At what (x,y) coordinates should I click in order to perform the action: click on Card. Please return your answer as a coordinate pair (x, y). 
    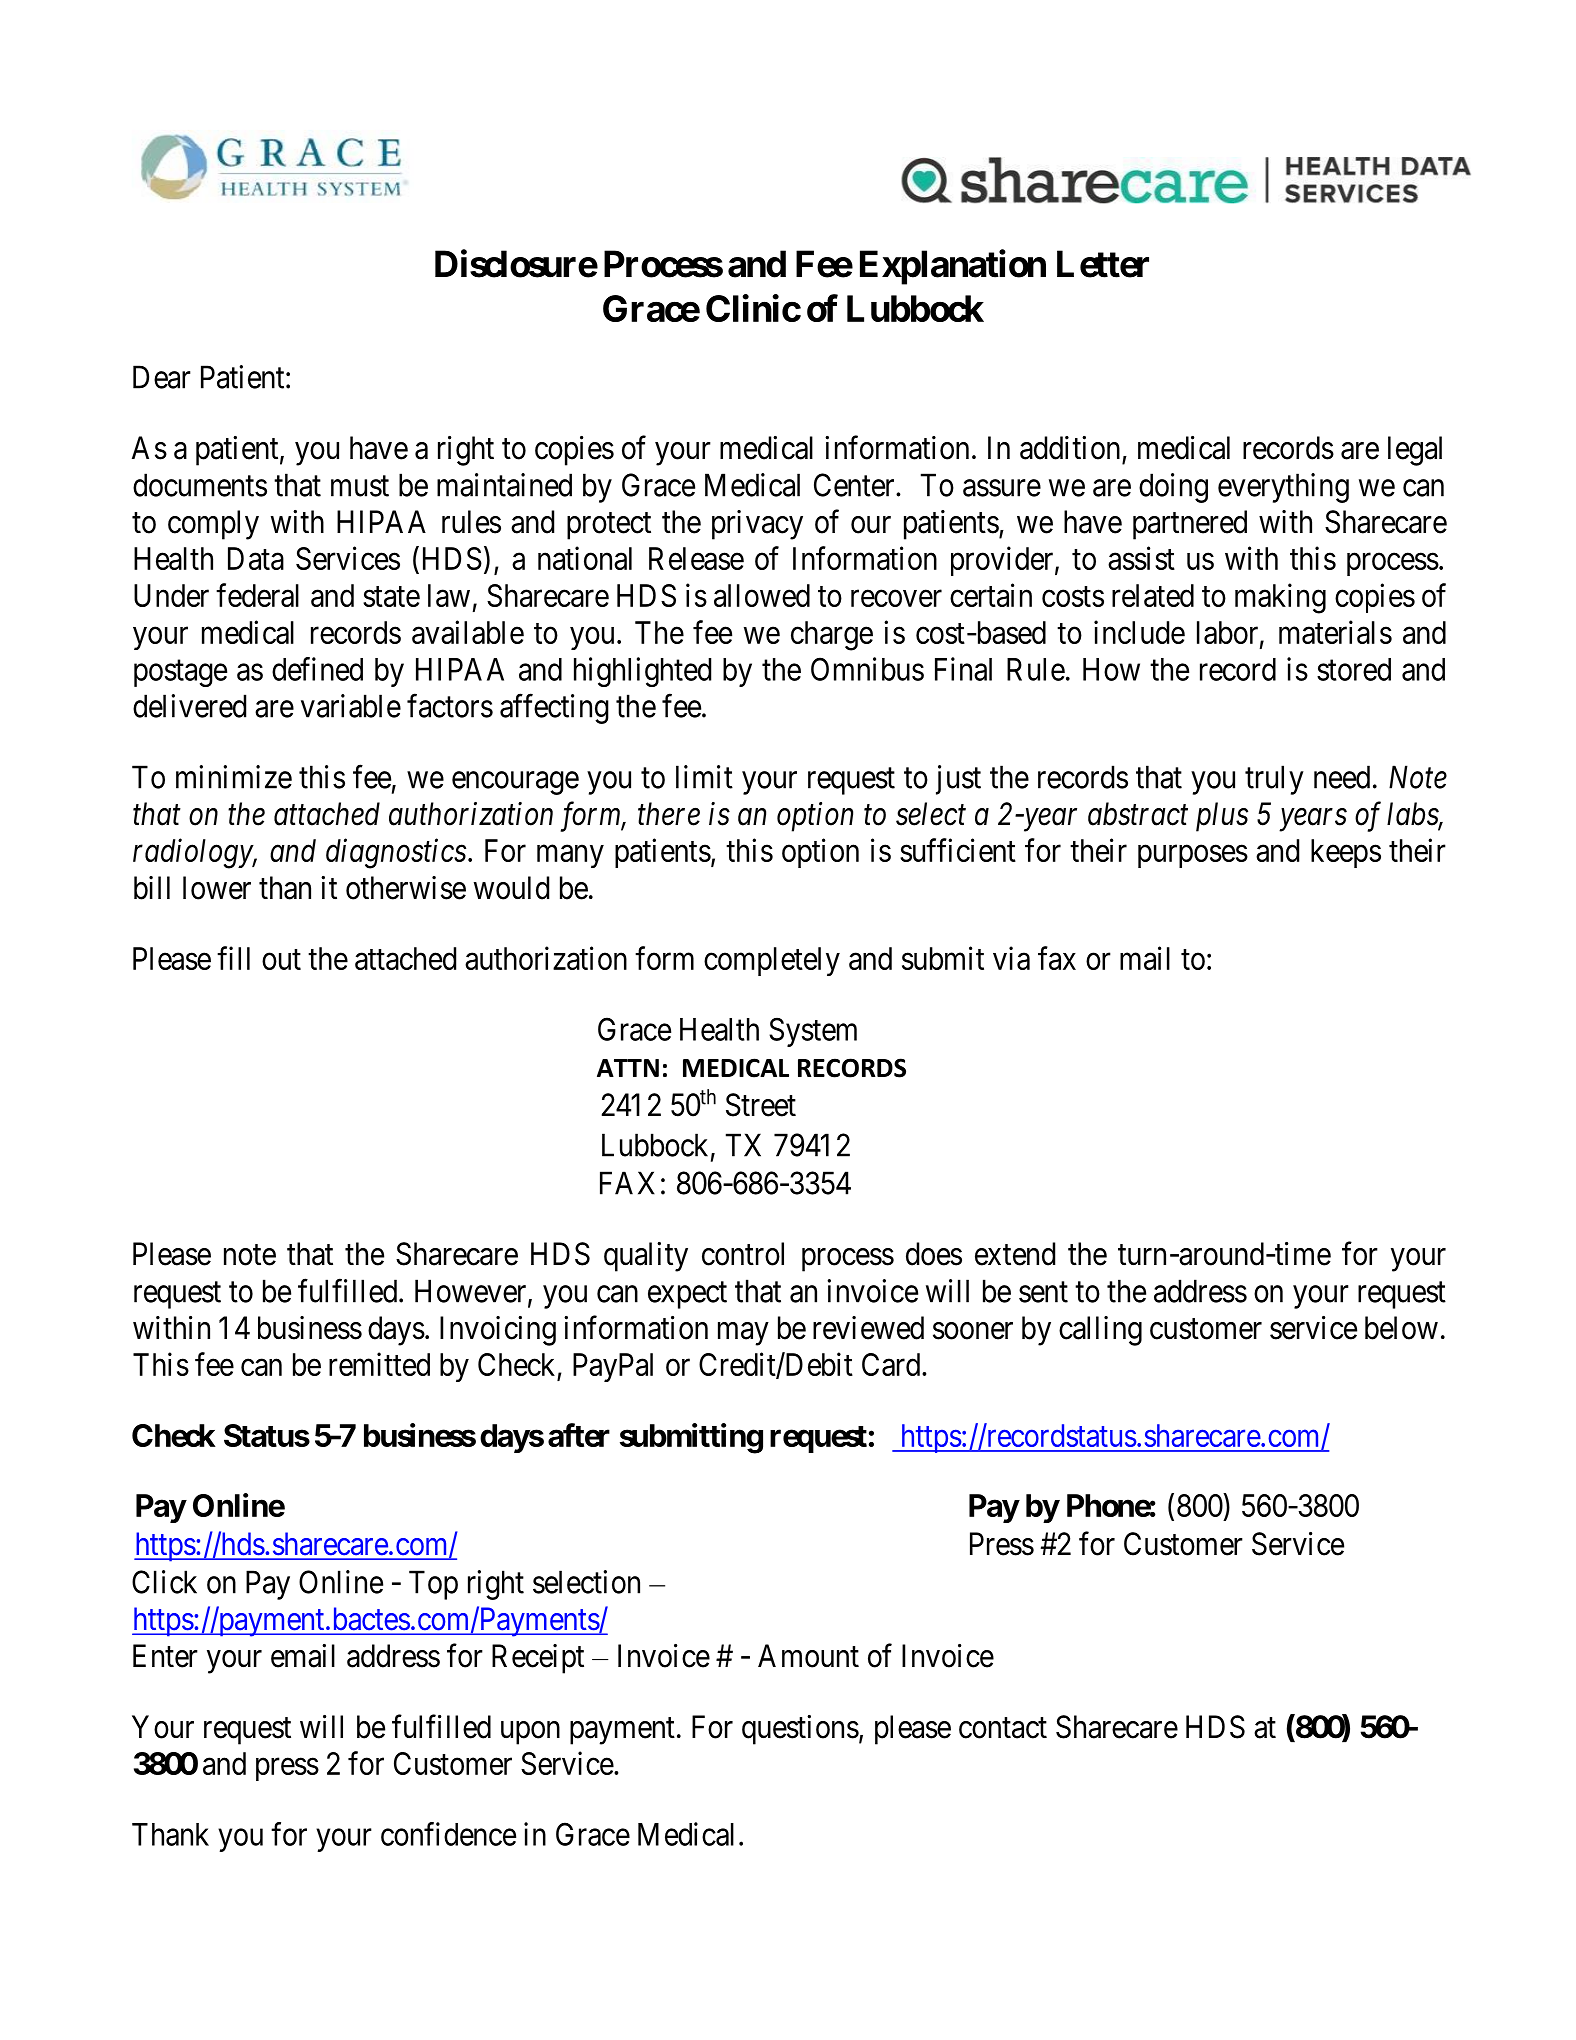
    Looking at the image, I should click on (892, 1364).
